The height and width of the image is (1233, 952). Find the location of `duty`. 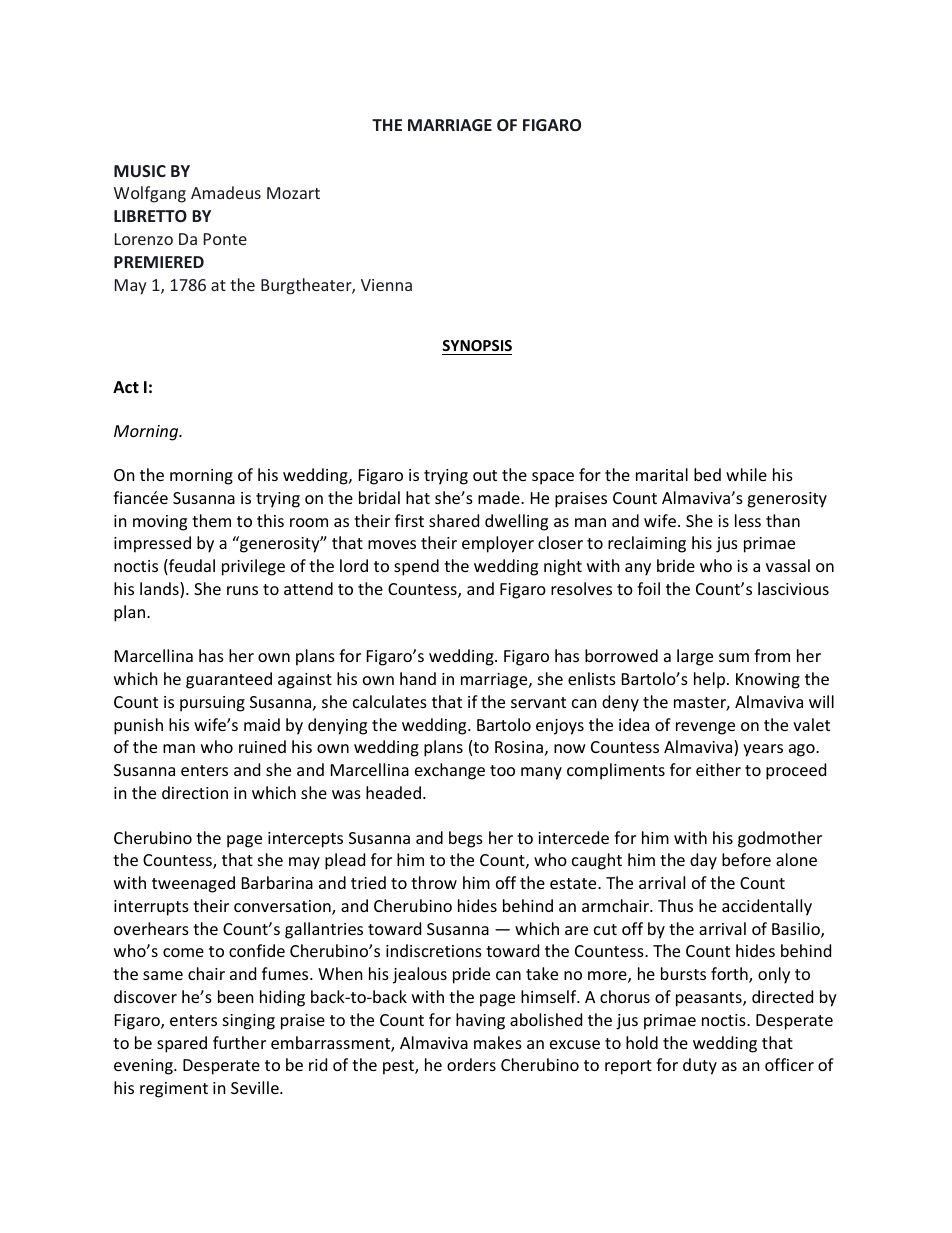

duty is located at coordinates (700, 1066).
